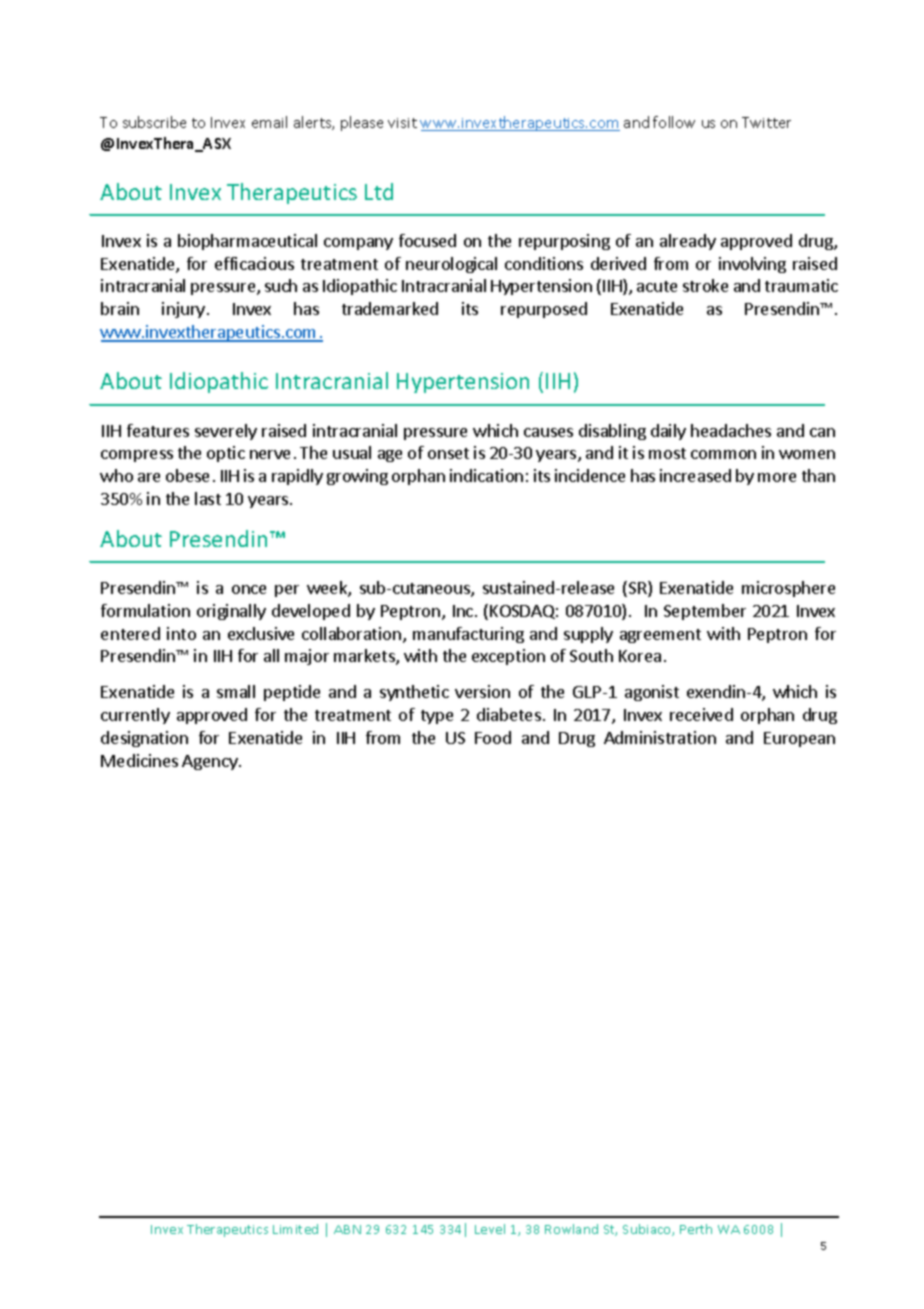 The height and width of the screenshot is (1309, 924). What do you see at coordinates (799, 739) in the screenshot?
I see `European` at bounding box center [799, 739].
